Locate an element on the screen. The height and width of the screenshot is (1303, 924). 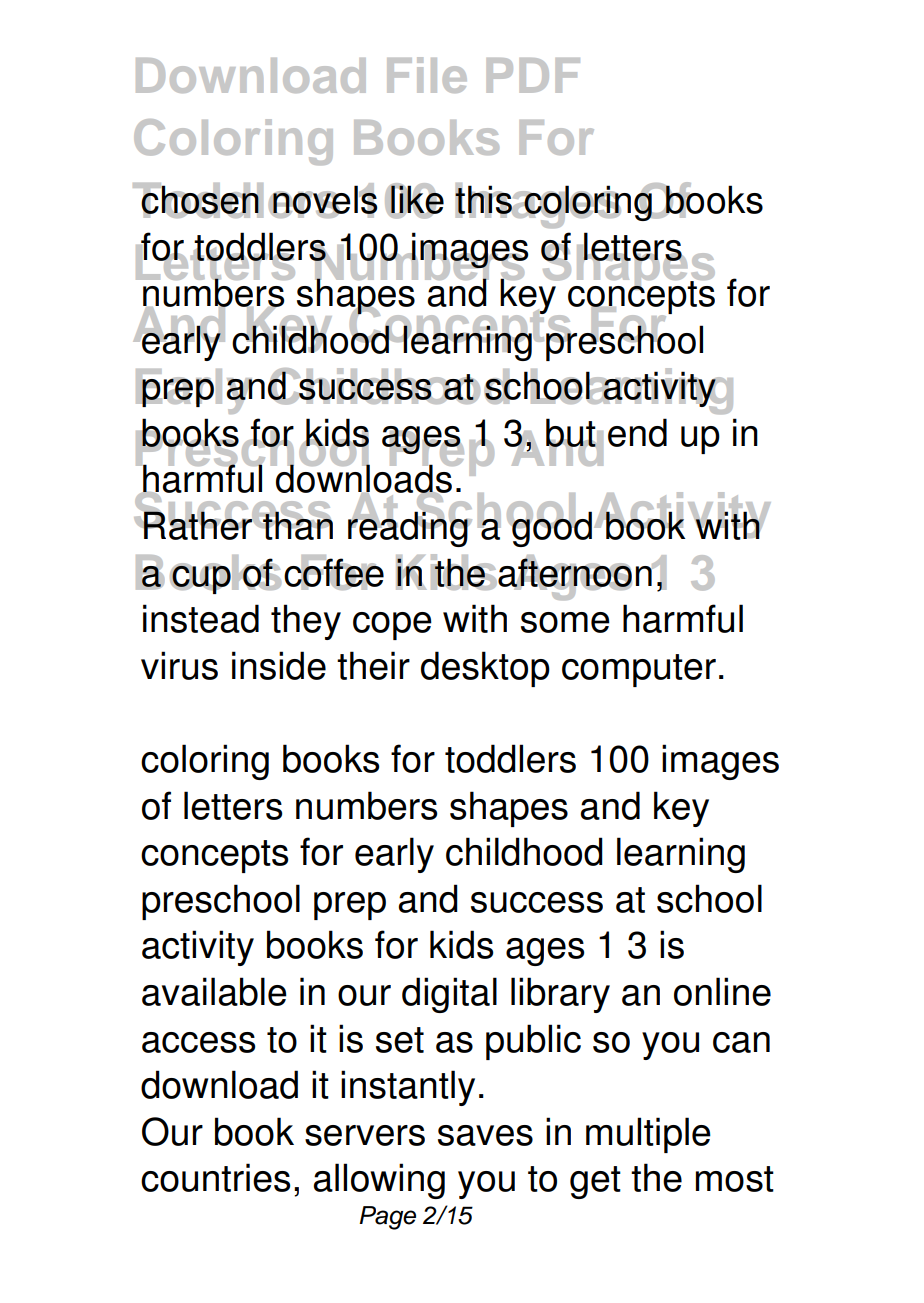
end is located at coordinates (637, 432).
